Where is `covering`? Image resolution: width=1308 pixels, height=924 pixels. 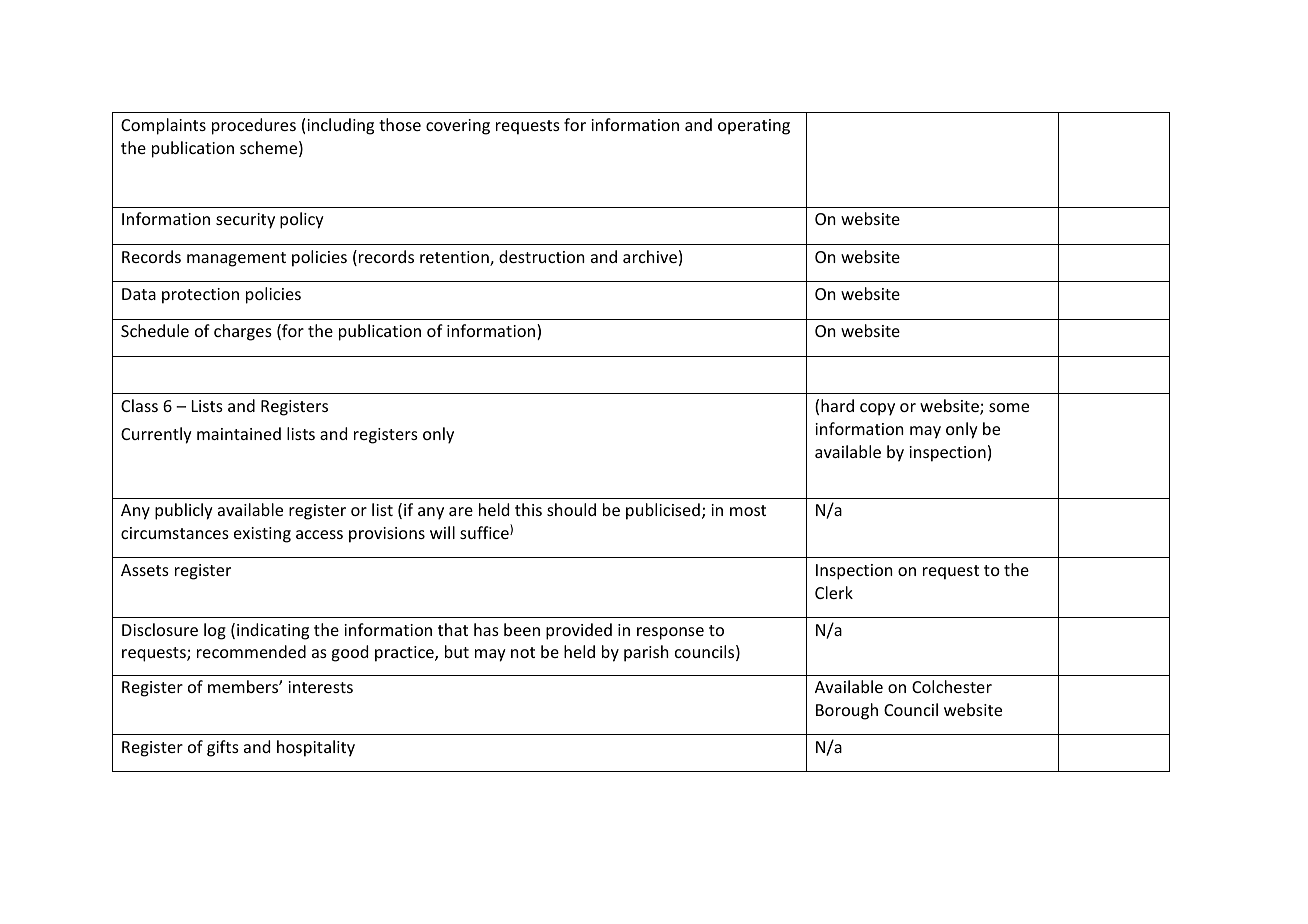 covering is located at coordinates (458, 127).
